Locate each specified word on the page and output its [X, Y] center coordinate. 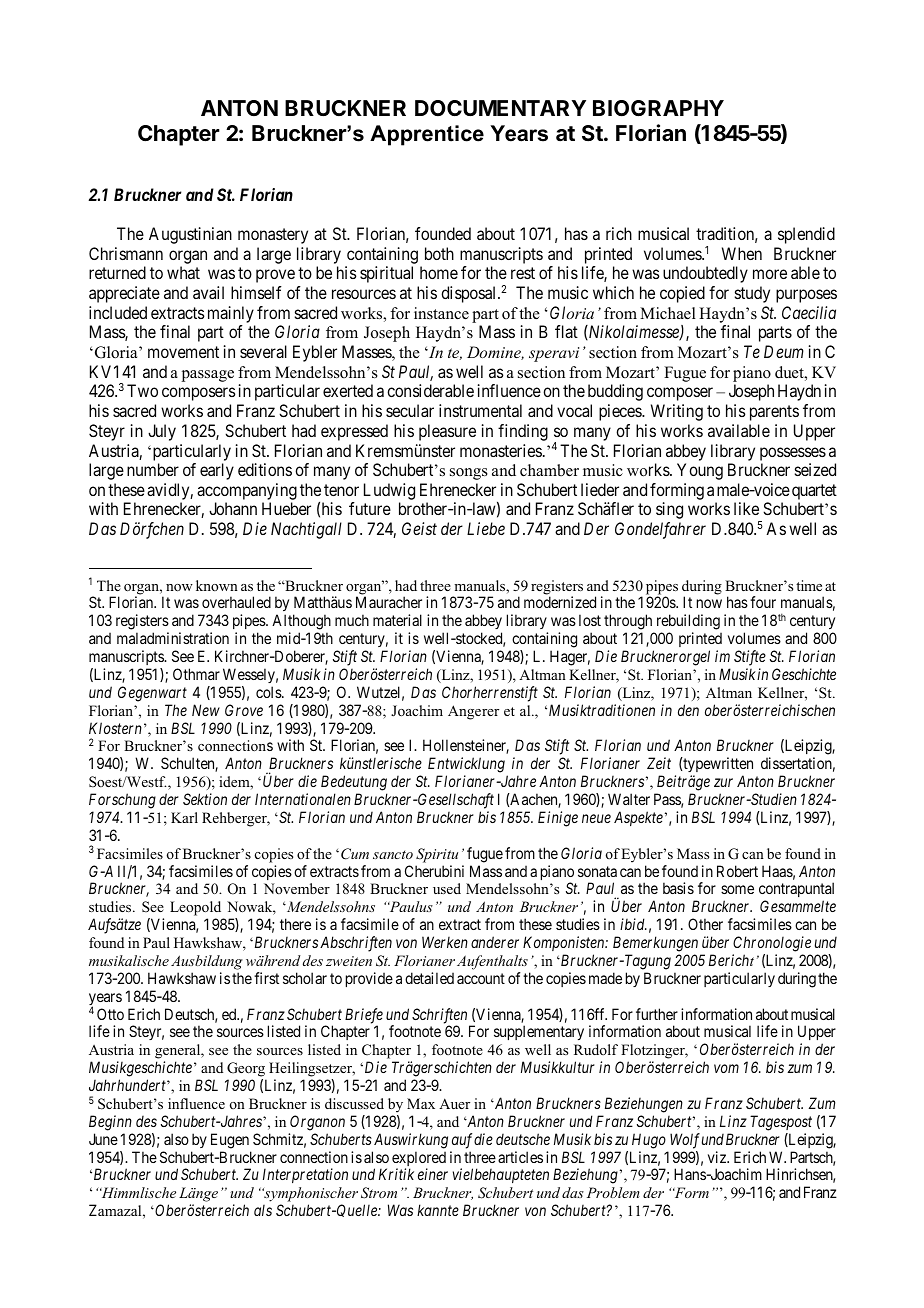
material [397, 620]
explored [419, 1160]
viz [718, 1157]
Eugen [230, 1141]
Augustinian [190, 235]
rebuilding [688, 623]
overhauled [236, 602]
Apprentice [427, 135]
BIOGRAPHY [658, 108]
